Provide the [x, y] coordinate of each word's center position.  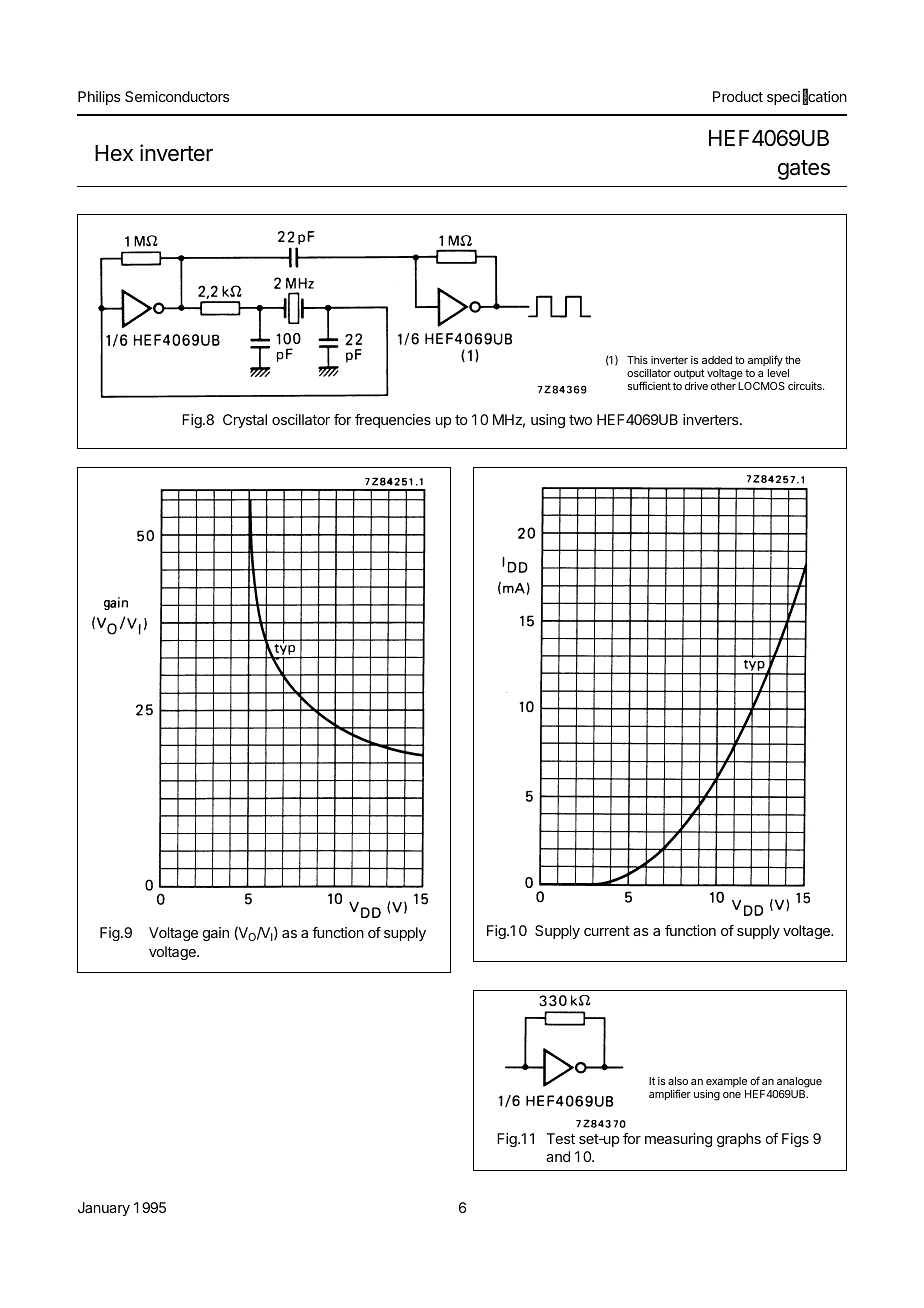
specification [807, 97]
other [723, 386]
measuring [678, 1140]
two [580, 420]
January [104, 1209]
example [726, 1082]
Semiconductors [177, 96]
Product [738, 96]
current [607, 931]
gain [216, 934]
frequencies [393, 421]
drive [696, 386]
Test [560, 1138]
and [558, 1156]
